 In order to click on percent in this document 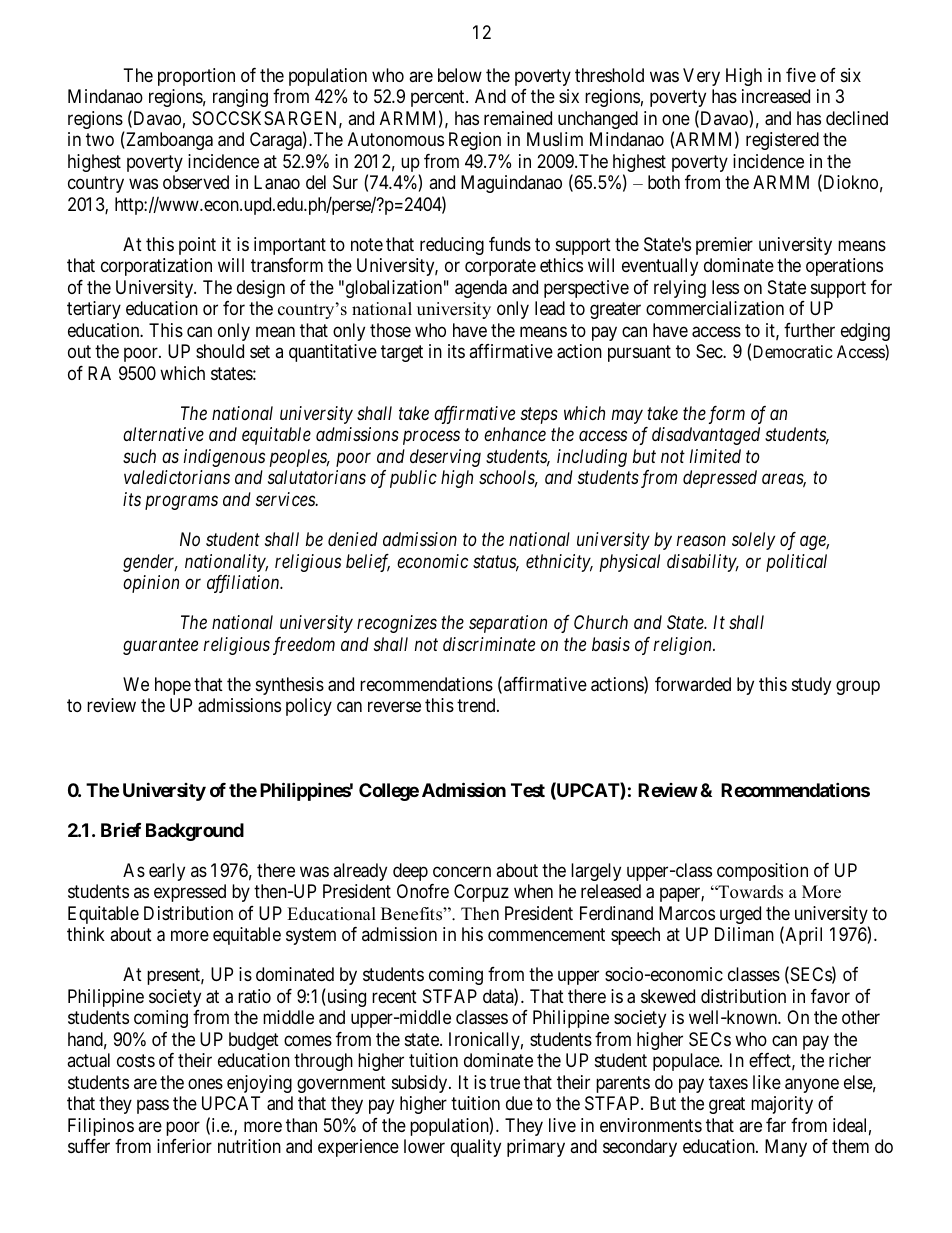, I will do `click(439, 98)`.
